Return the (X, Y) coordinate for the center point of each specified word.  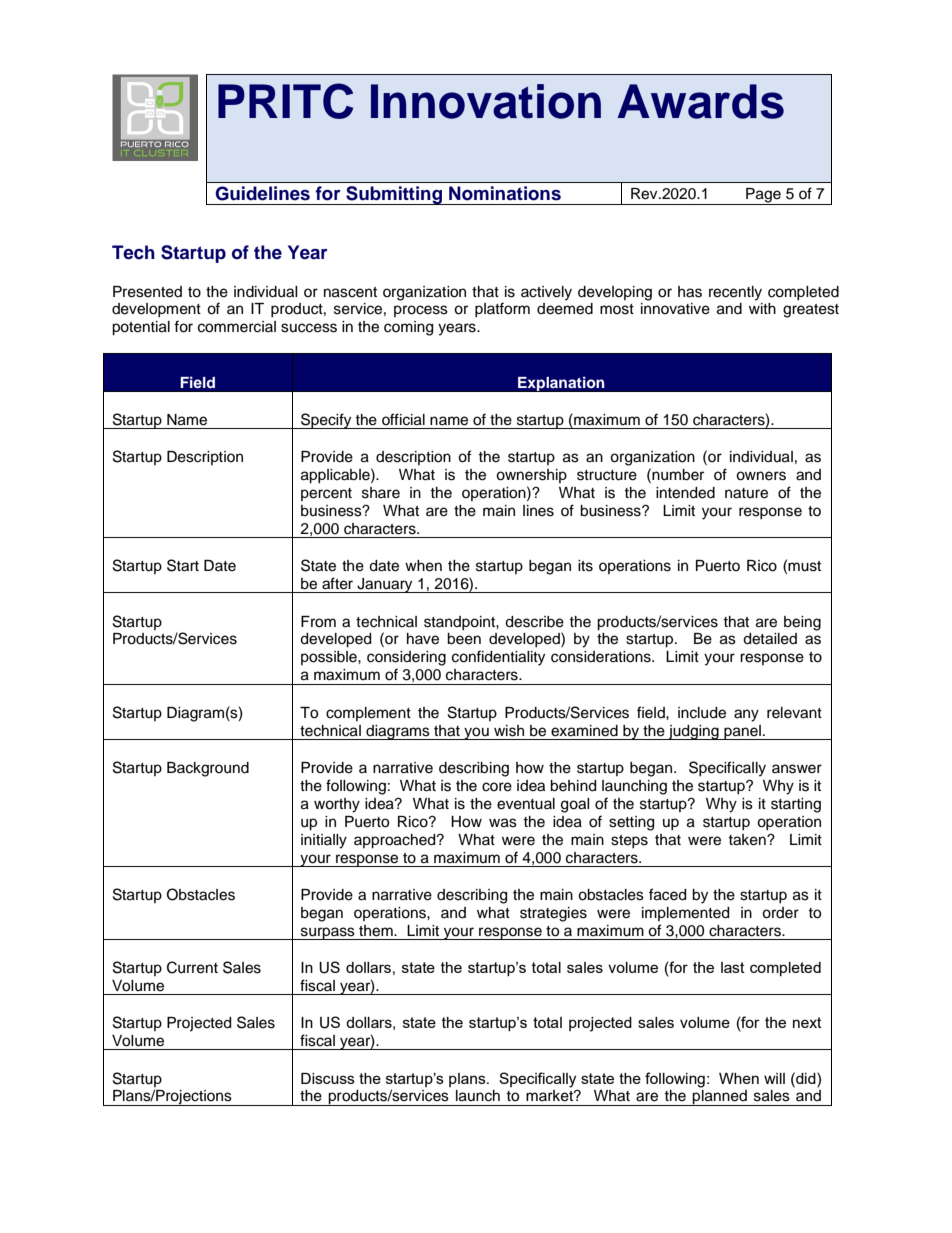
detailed (770, 639)
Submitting (394, 195)
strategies (553, 914)
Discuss (328, 1078)
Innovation (486, 101)
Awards (700, 101)
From (318, 622)
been (464, 639)
